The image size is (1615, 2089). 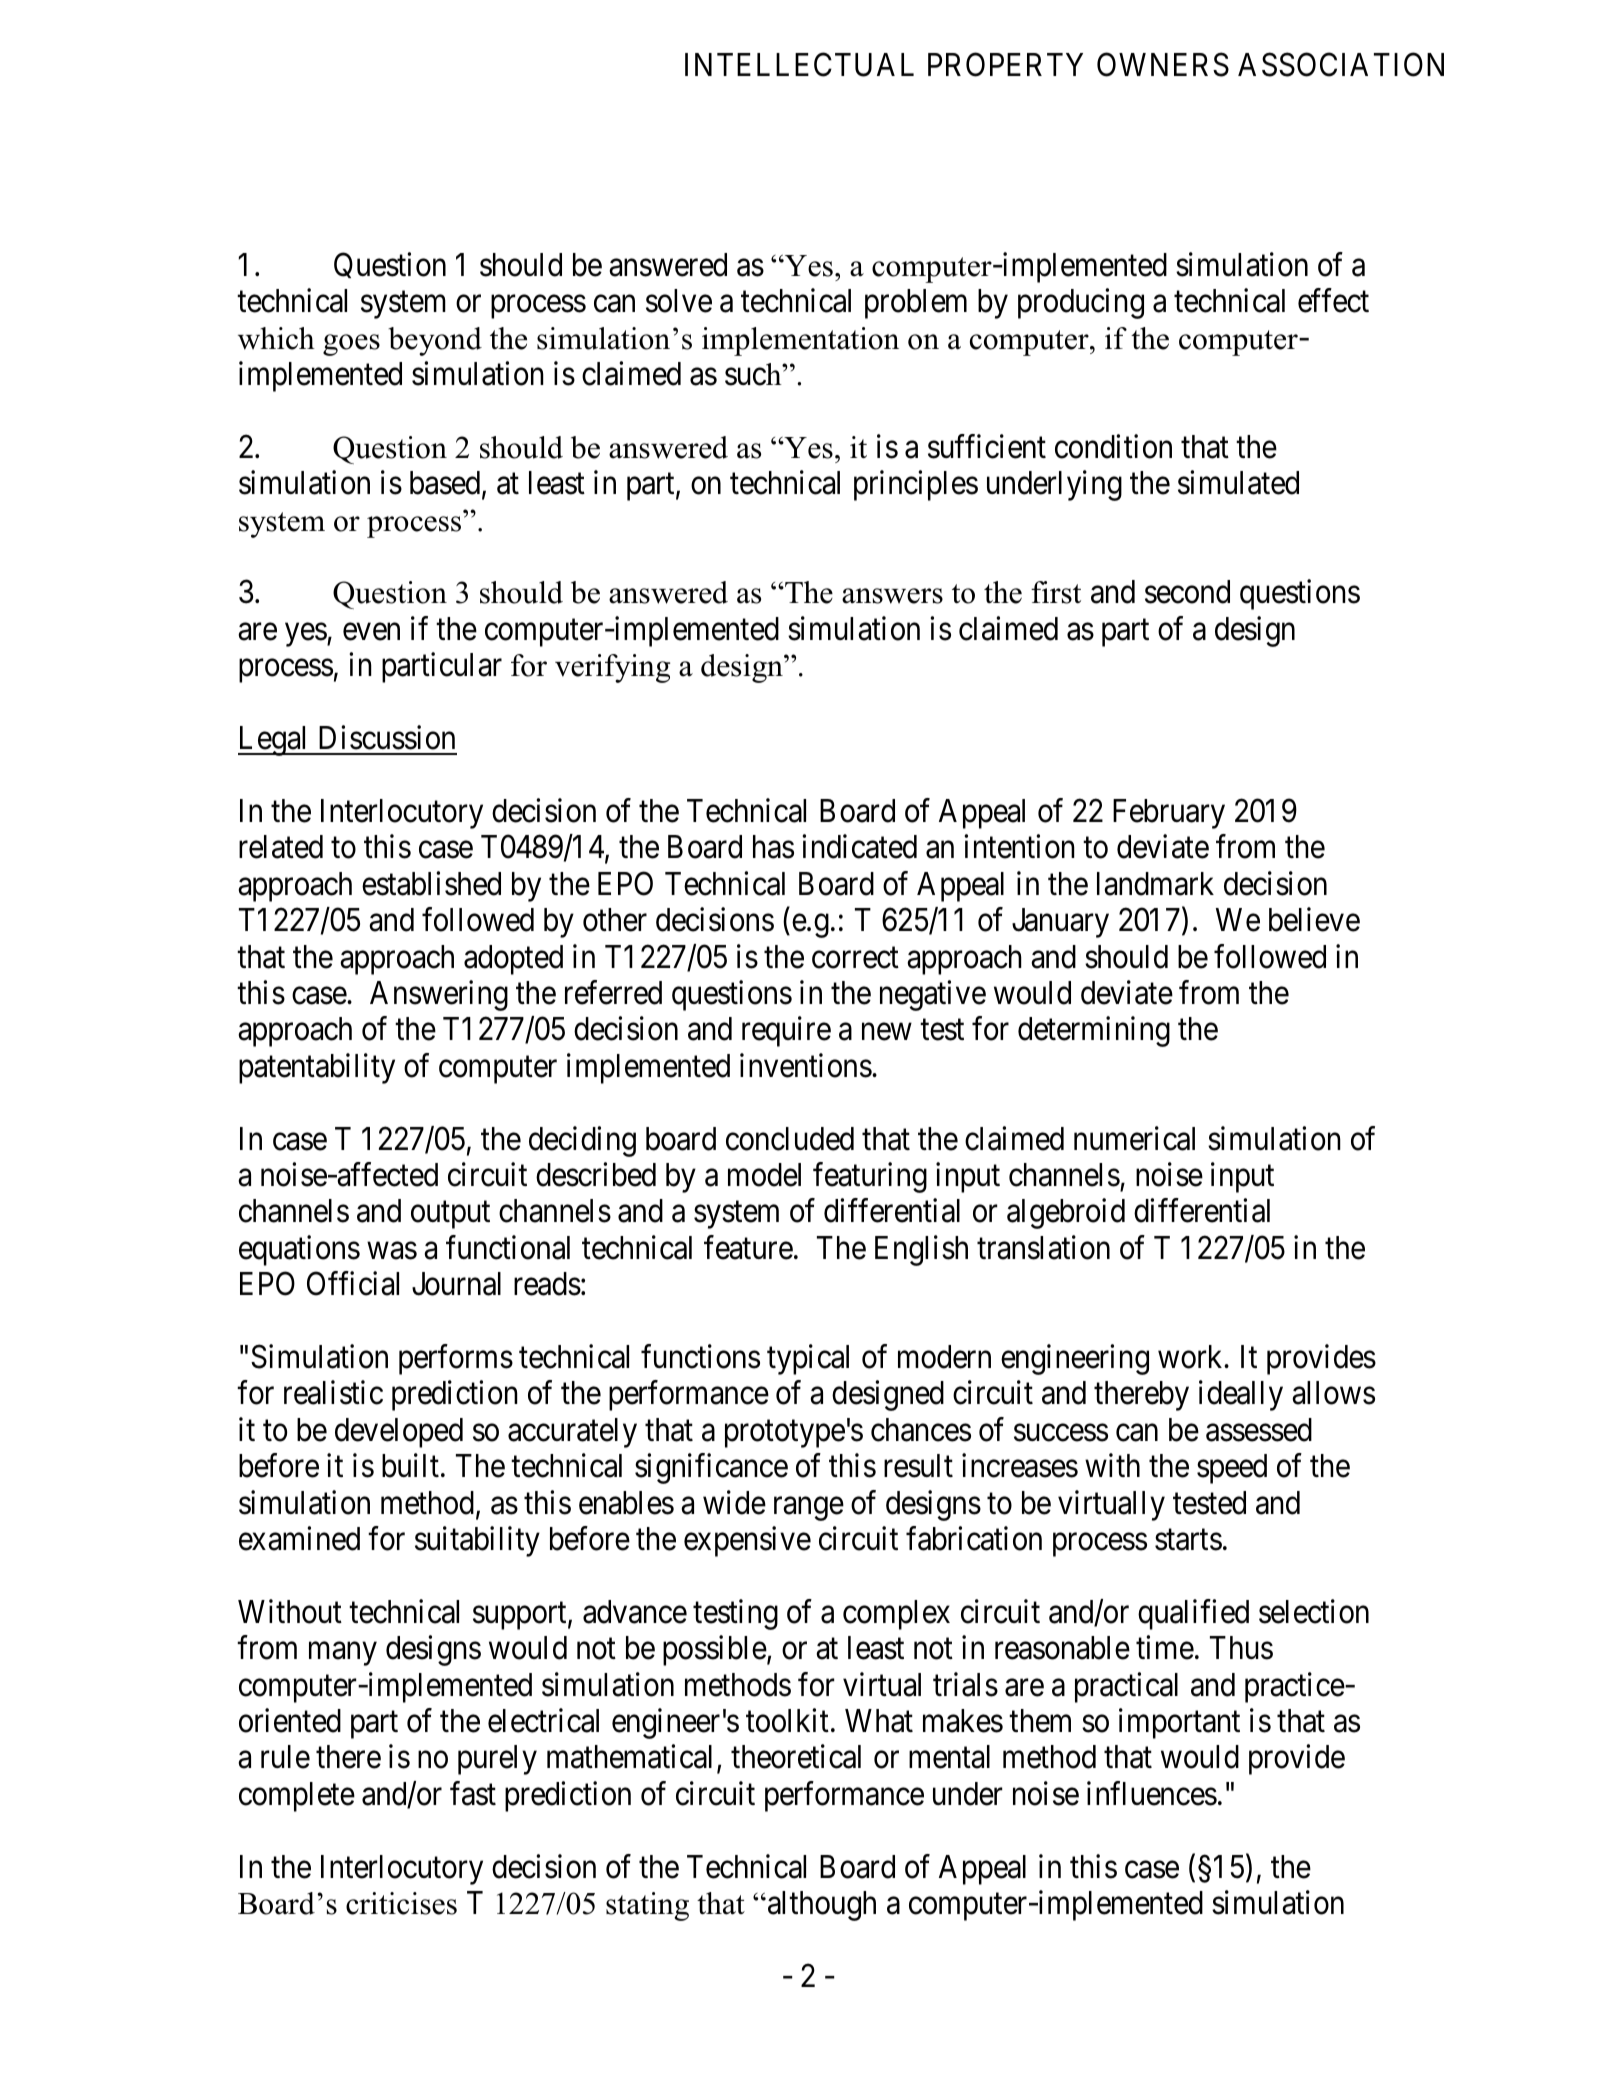 I want to click on criticises, so click(x=401, y=1903).
